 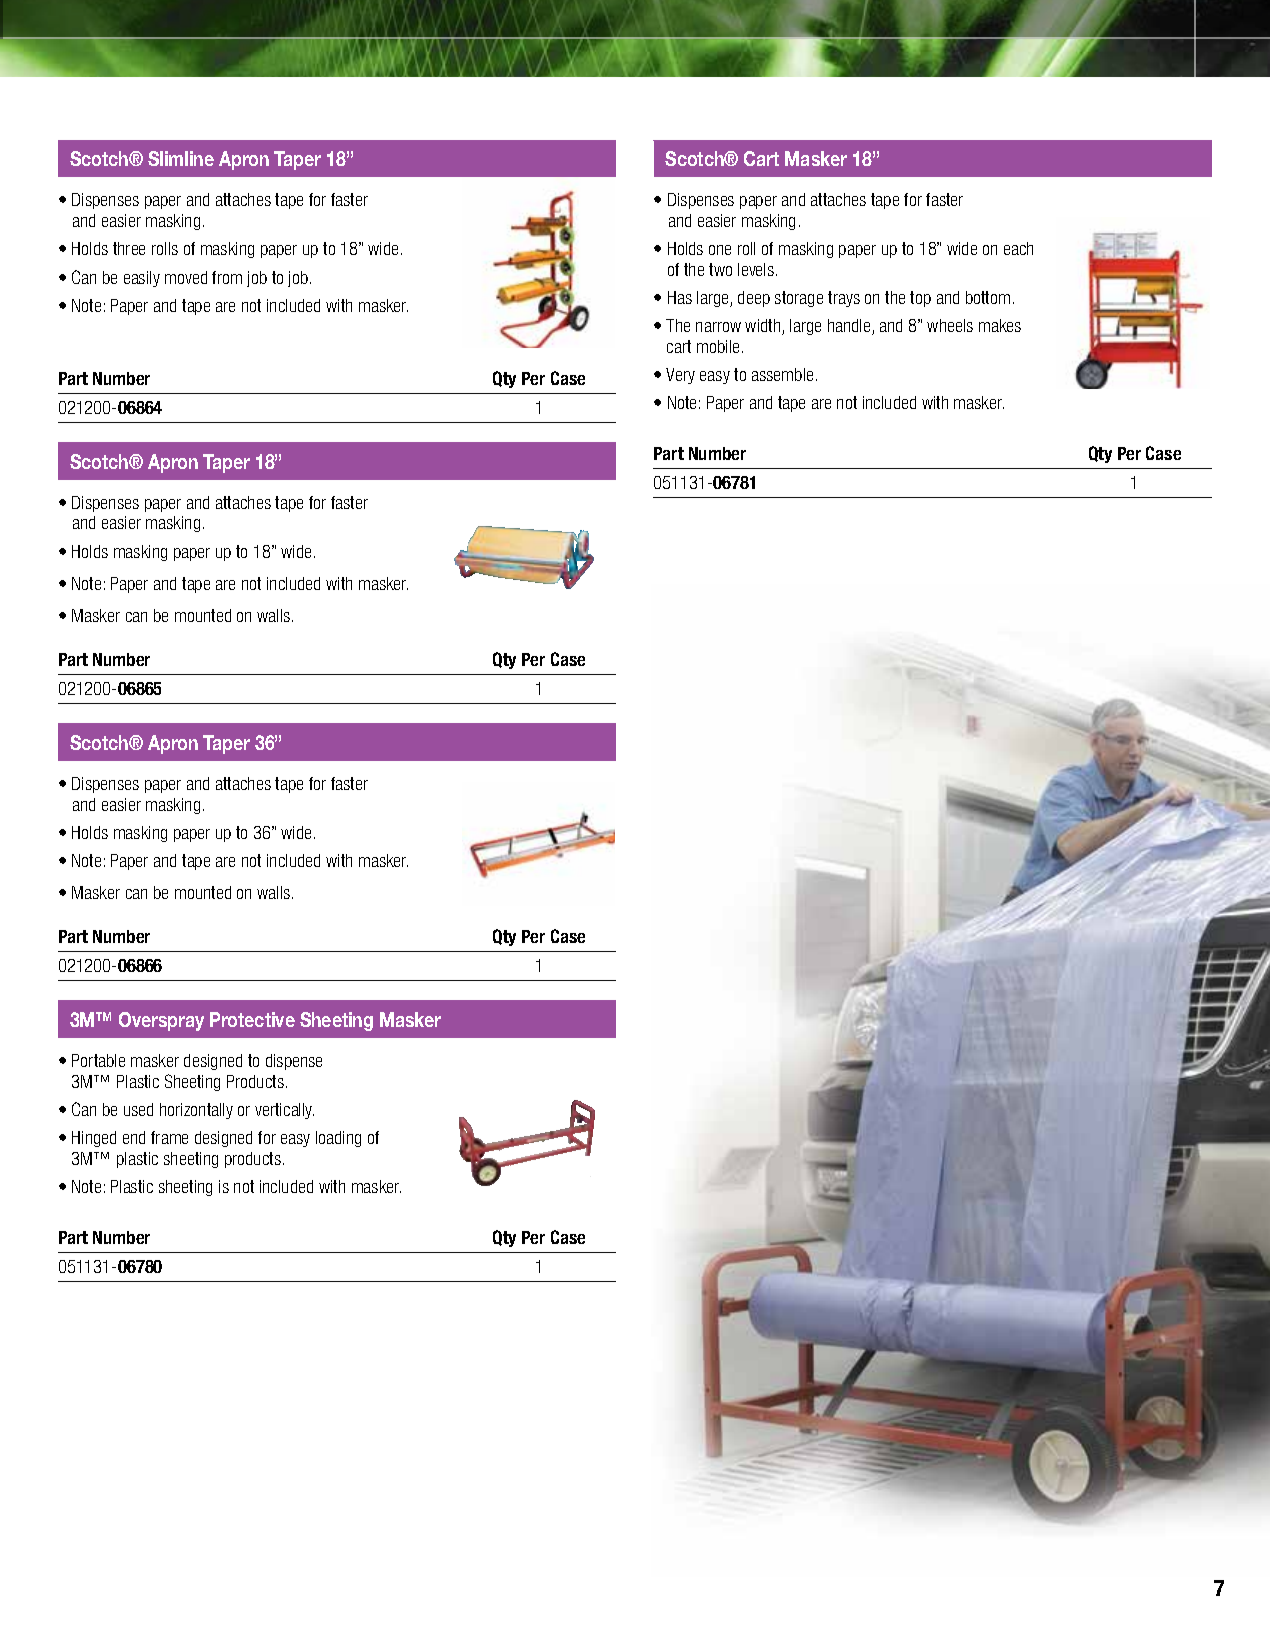 I want to click on Overspray, so click(x=161, y=1021).
